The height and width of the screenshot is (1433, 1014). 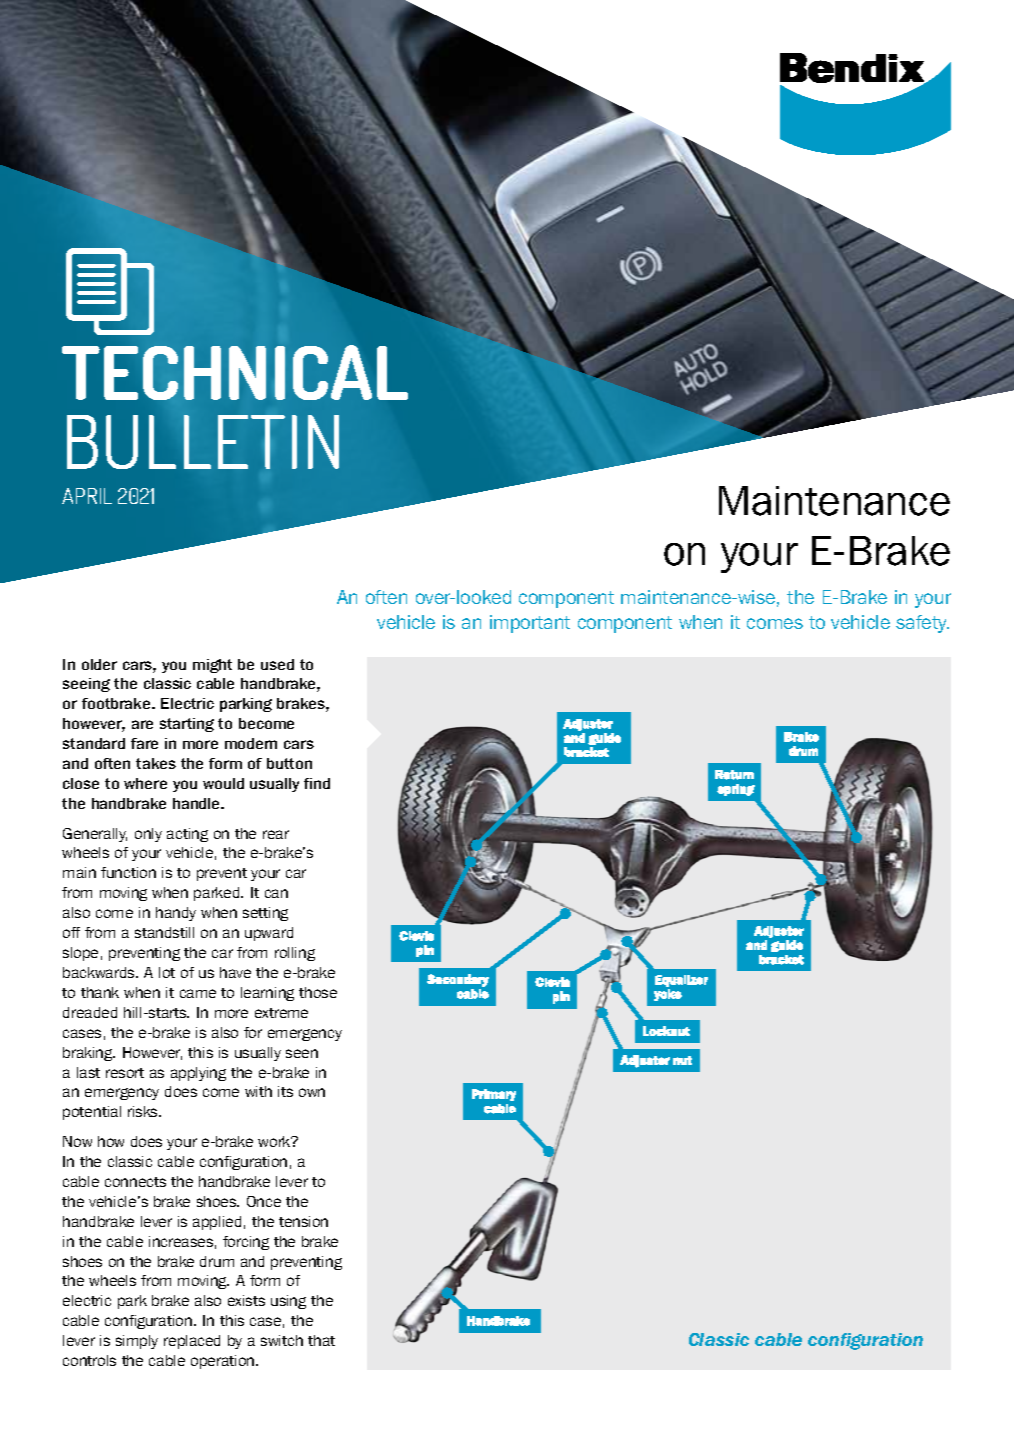 I want to click on safety, so click(x=922, y=624).
